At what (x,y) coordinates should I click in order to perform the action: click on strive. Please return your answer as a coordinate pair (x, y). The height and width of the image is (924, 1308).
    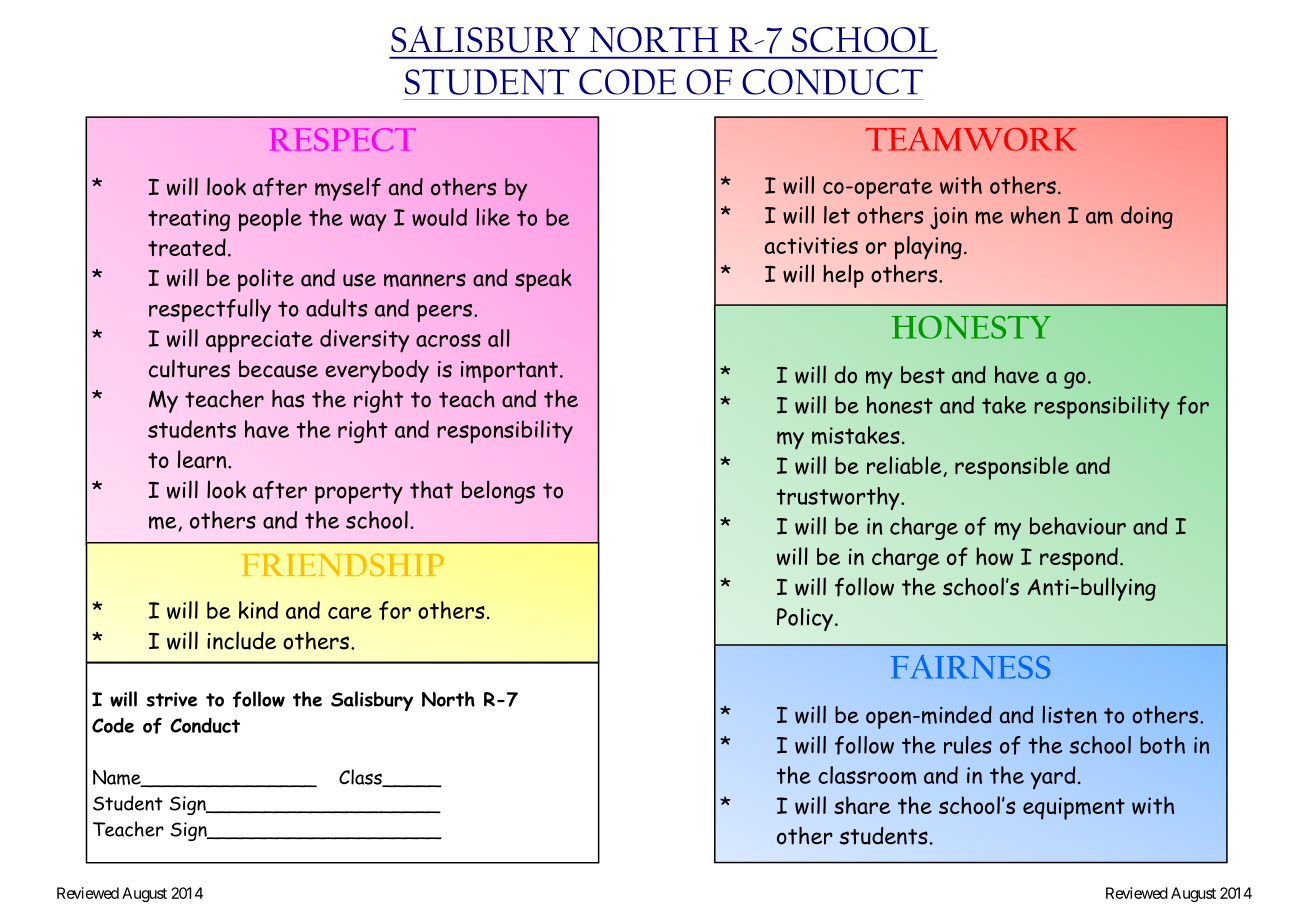
    Looking at the image, I should click on (171, 699).
